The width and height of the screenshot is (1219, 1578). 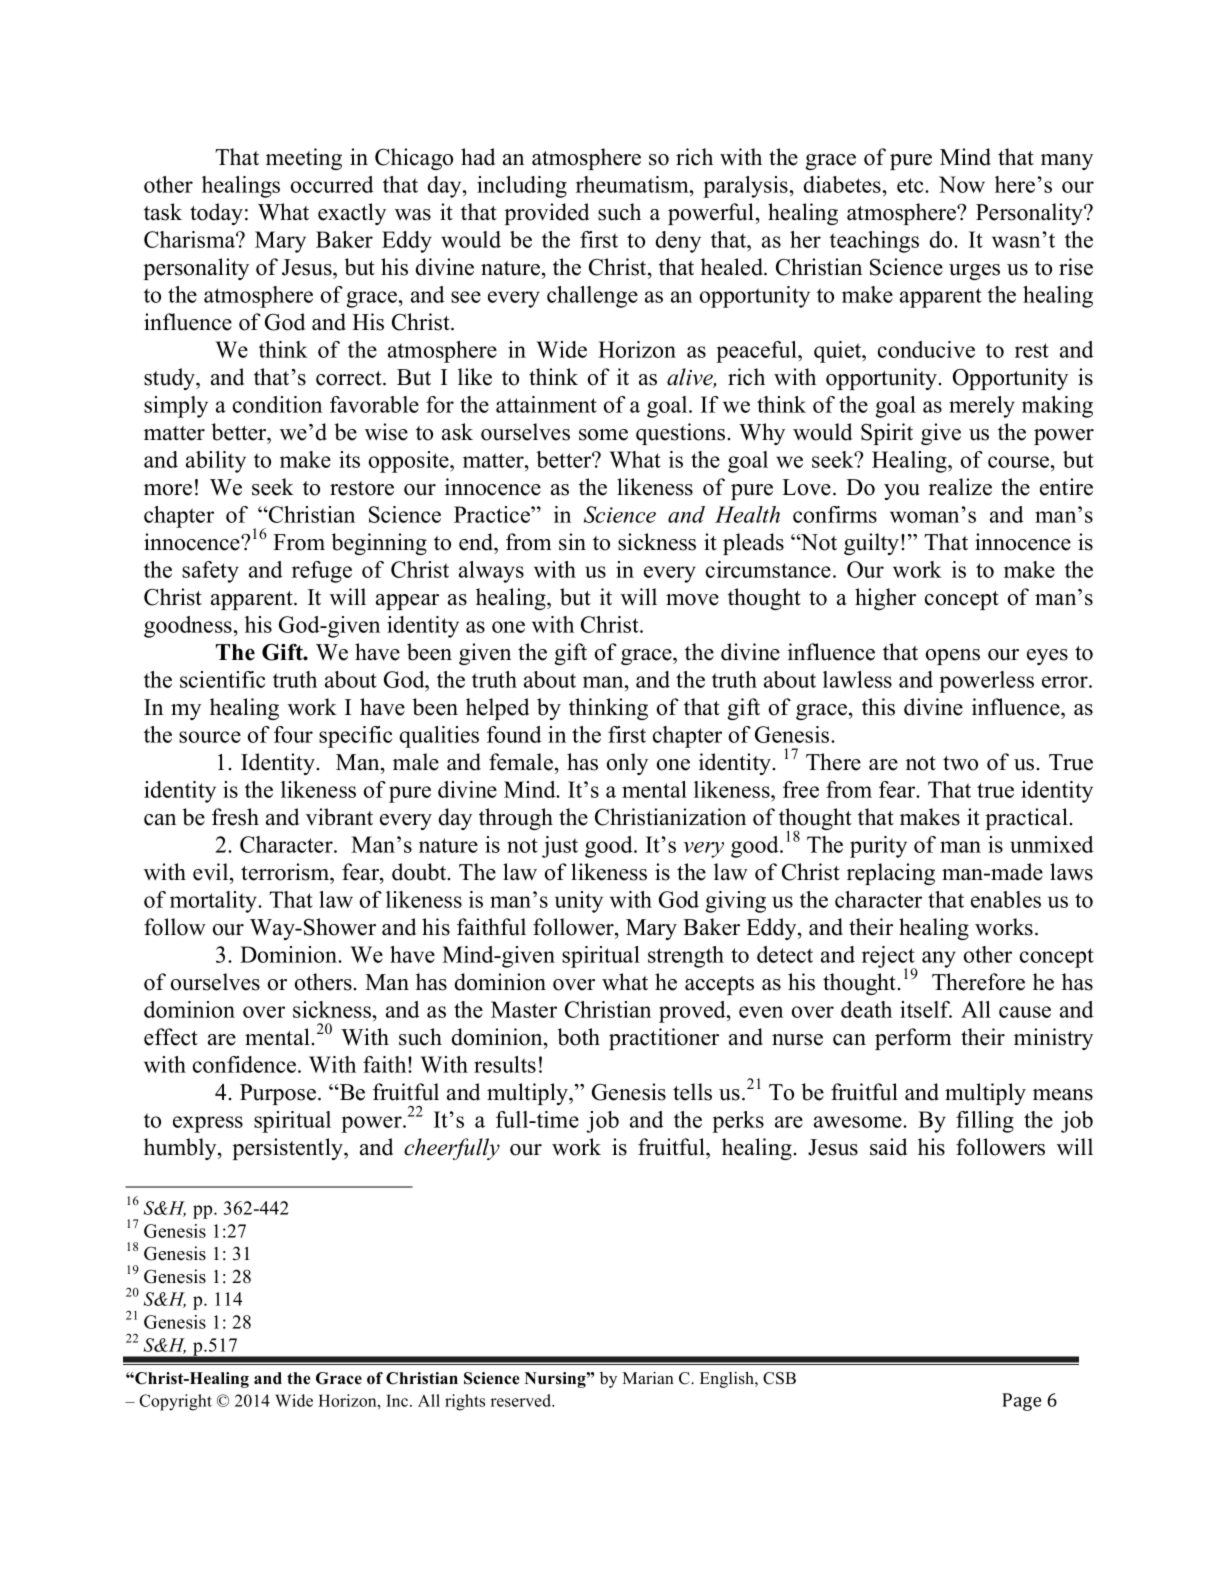 What do you see at coordinates (960, 763) in the screenshot?
I see `two` at bounding box center [960, 763].
